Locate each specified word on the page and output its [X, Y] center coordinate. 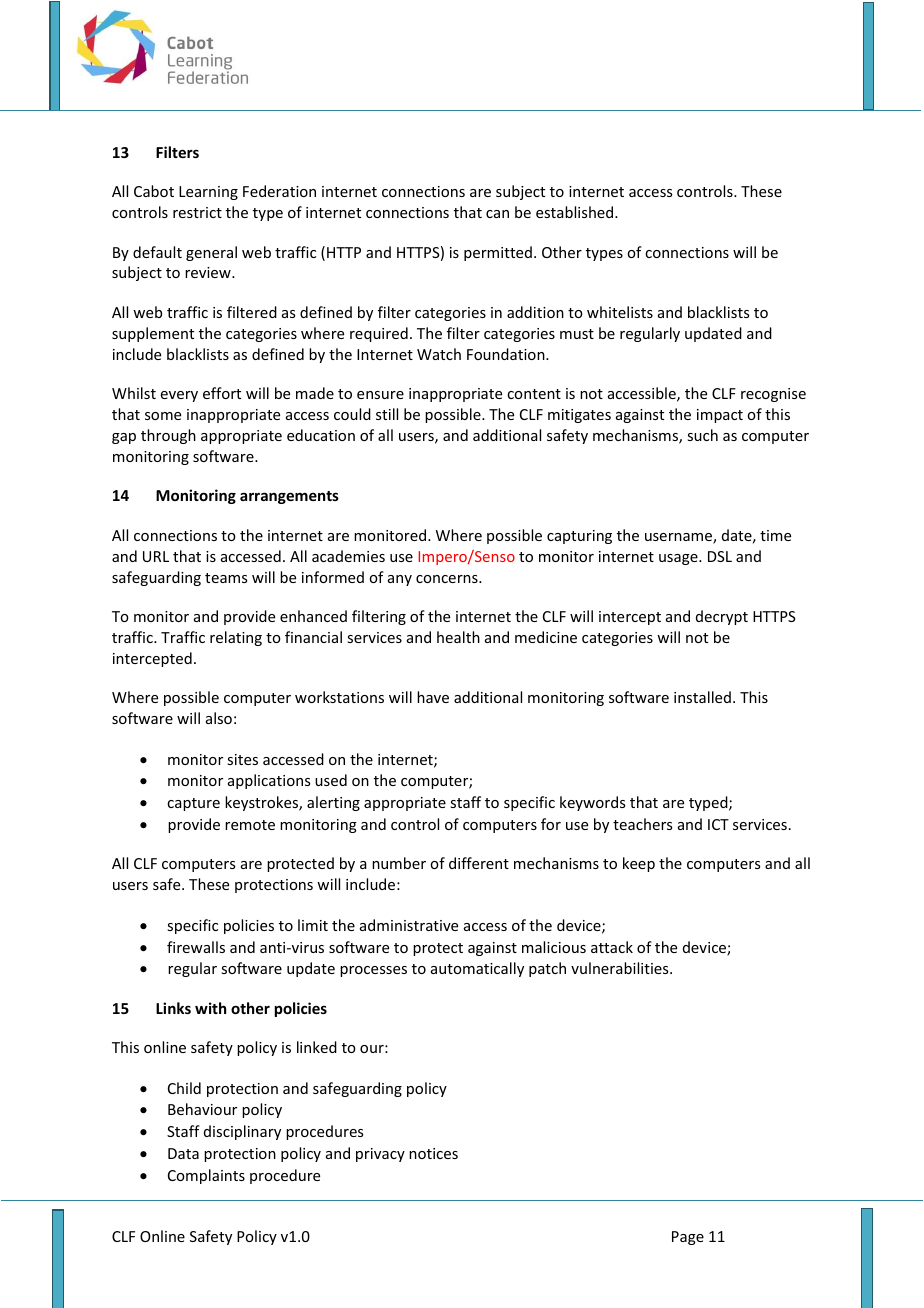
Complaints [206, 1176]
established [576, 212]
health [458, 637]
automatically [477, 969]
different [479, 863]
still [387, 414]
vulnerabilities [621, 968]
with [210, 1008]
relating [236, 638]
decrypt [722, 617]
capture [193, 804]
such [702, 435]
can [497, 214]
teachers [642, 824]
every [179, 396]
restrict [197, 212]
